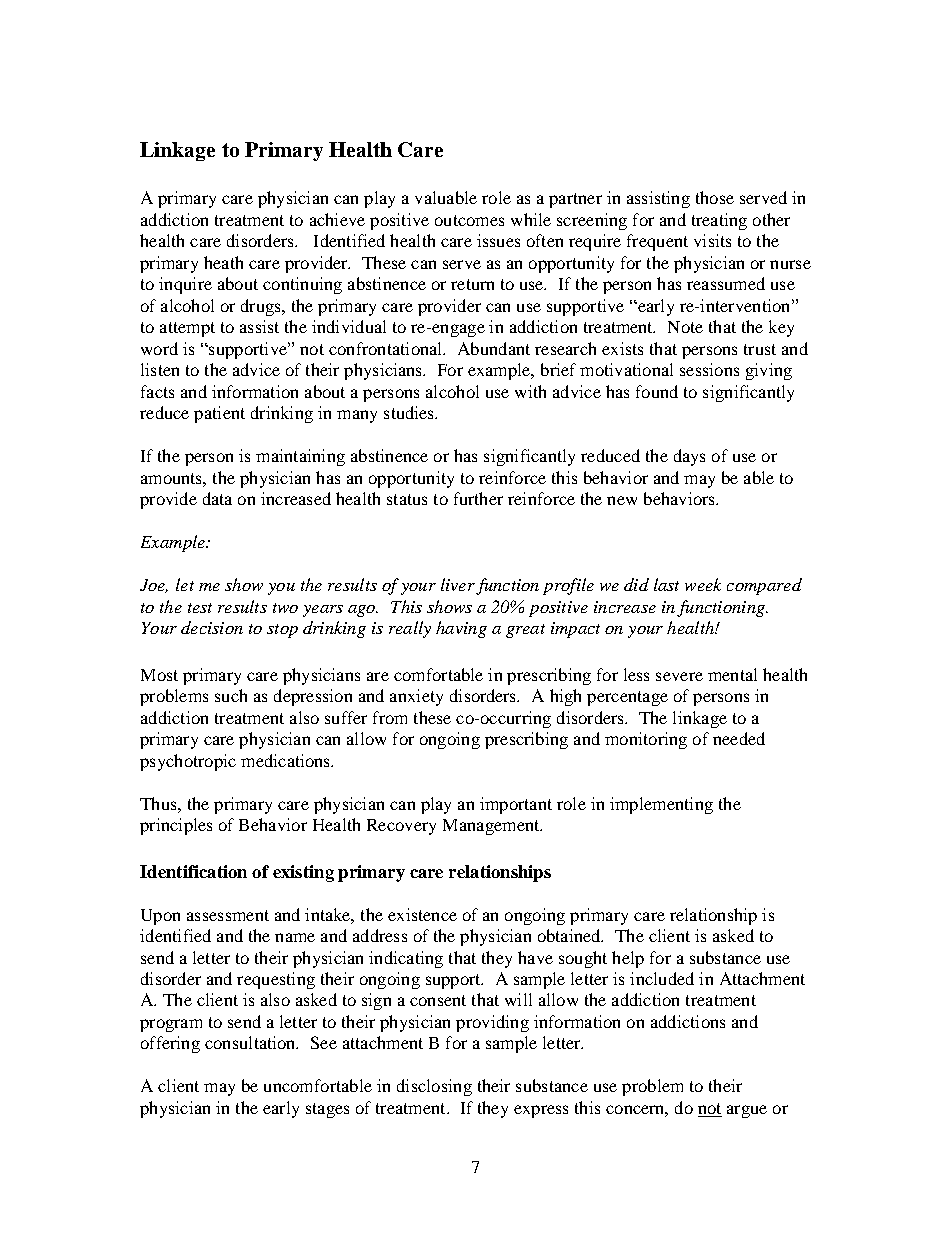  I want to click on implementing, so click(661, 805).
